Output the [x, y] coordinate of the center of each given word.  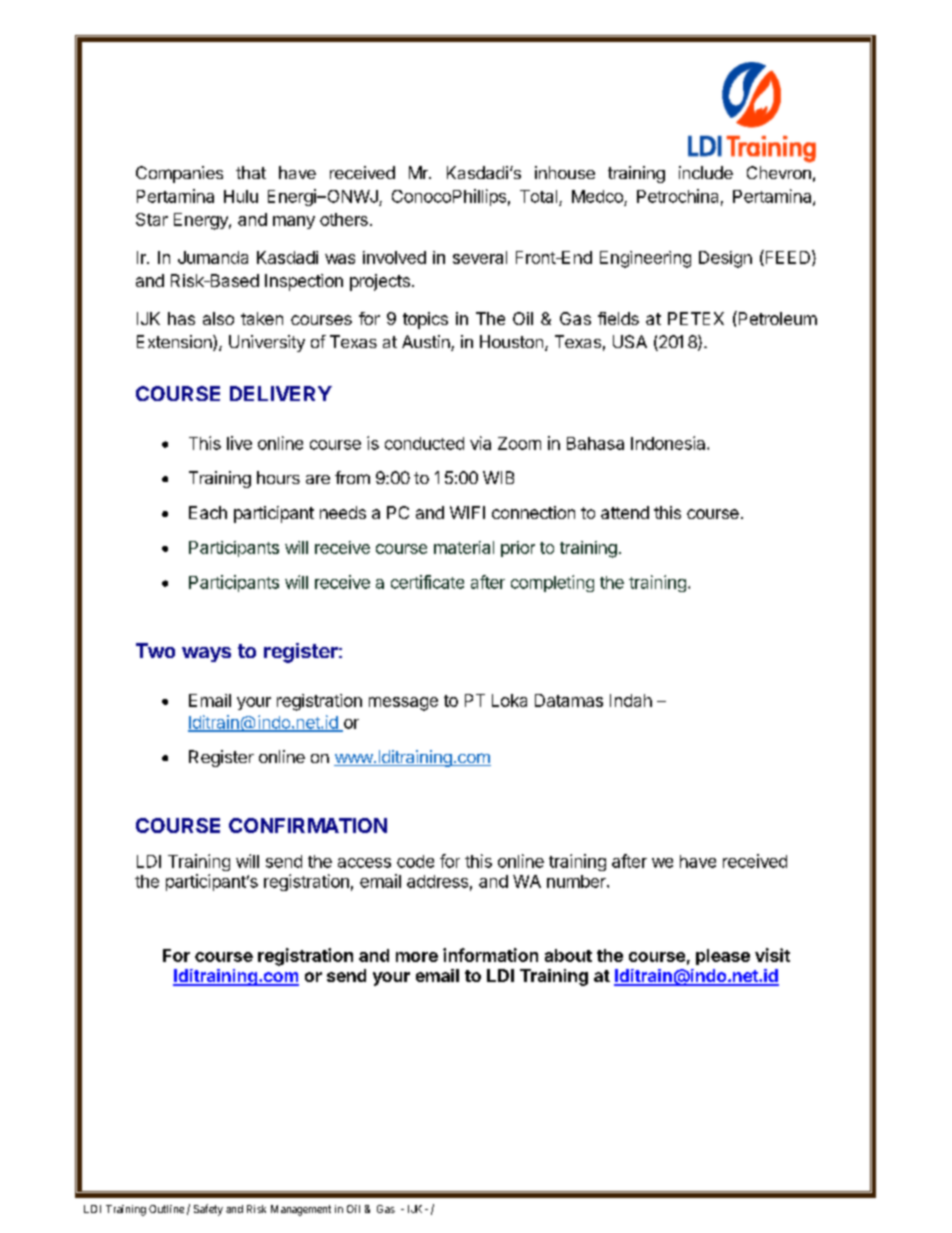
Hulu [241, 196]
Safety [208, 1210]
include [706, 172]
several [480, 257]
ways [206, 654]
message [403, 704]
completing [552, 583]
